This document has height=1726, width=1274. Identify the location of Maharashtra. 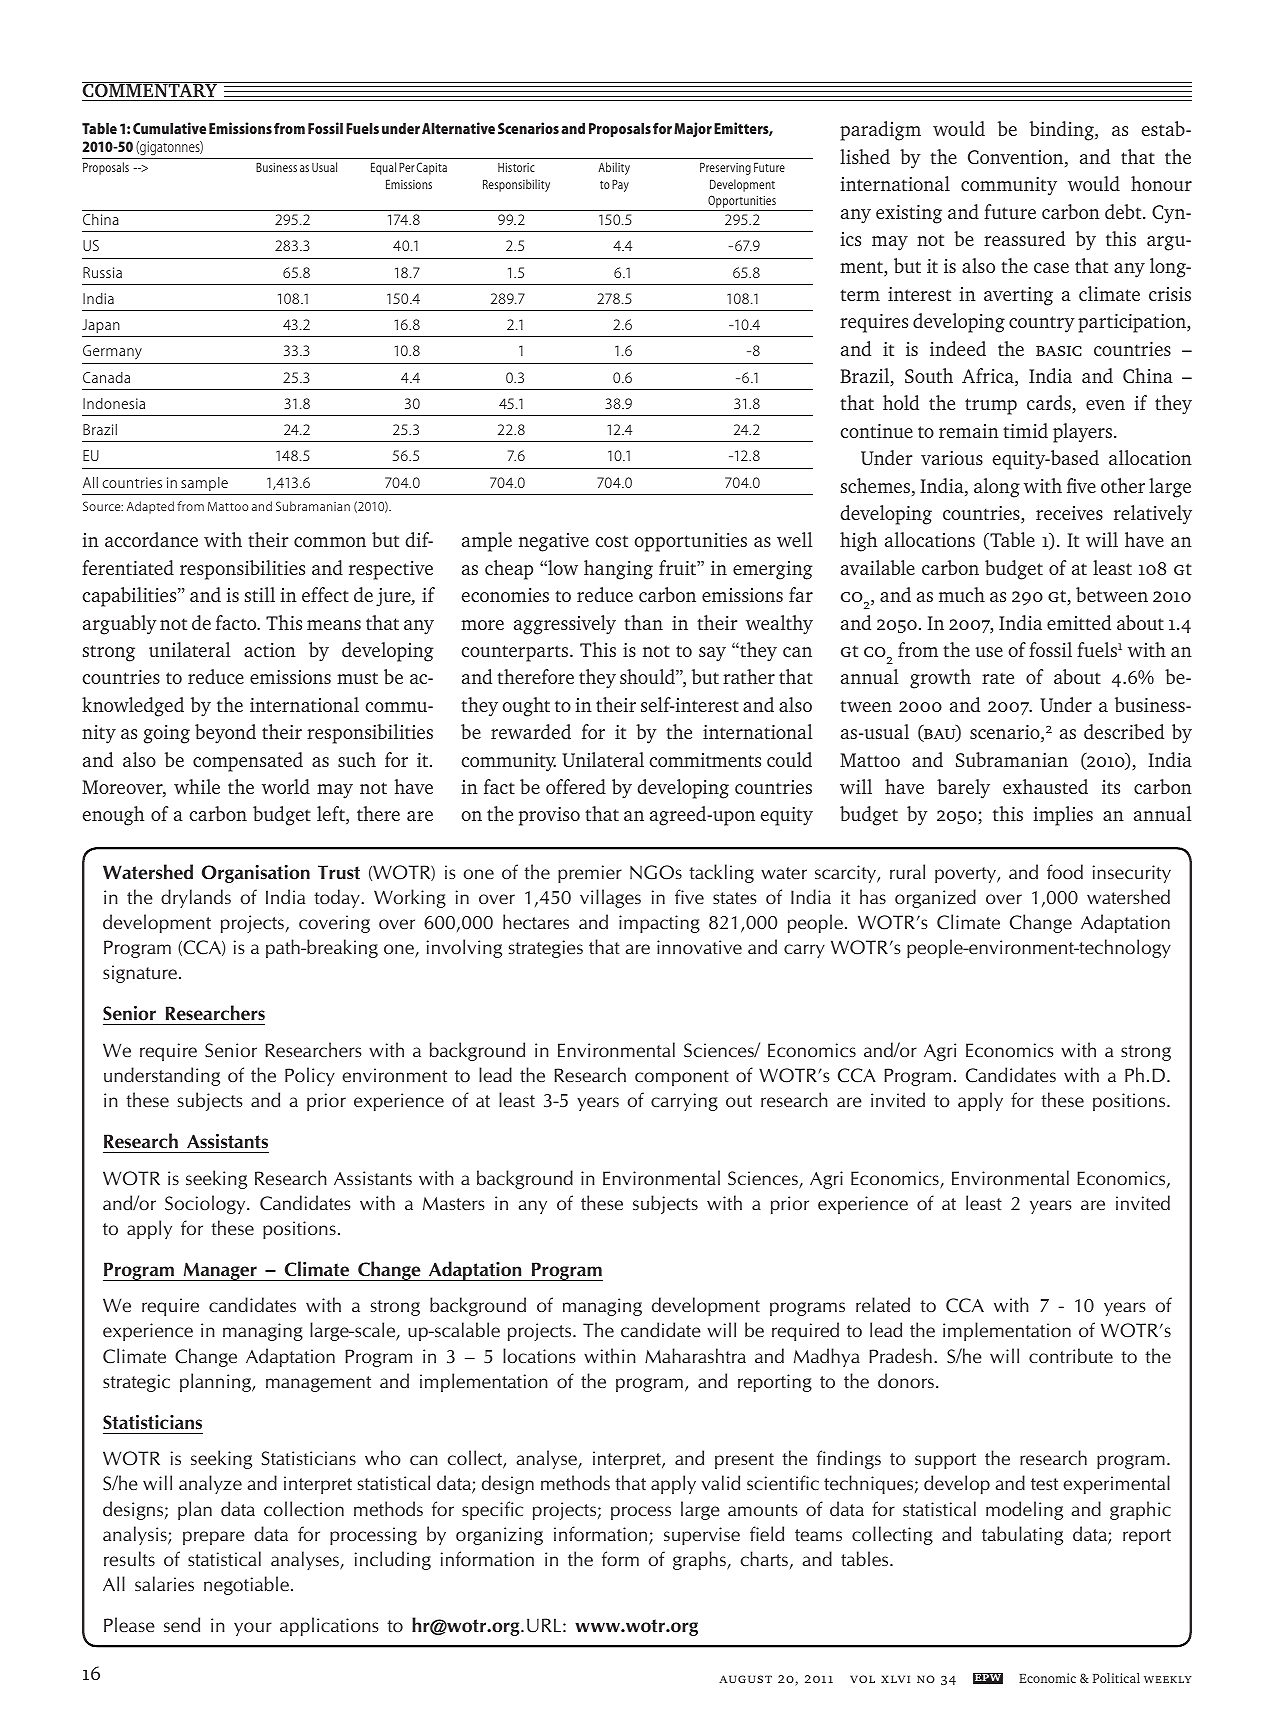
(695, 1355).
